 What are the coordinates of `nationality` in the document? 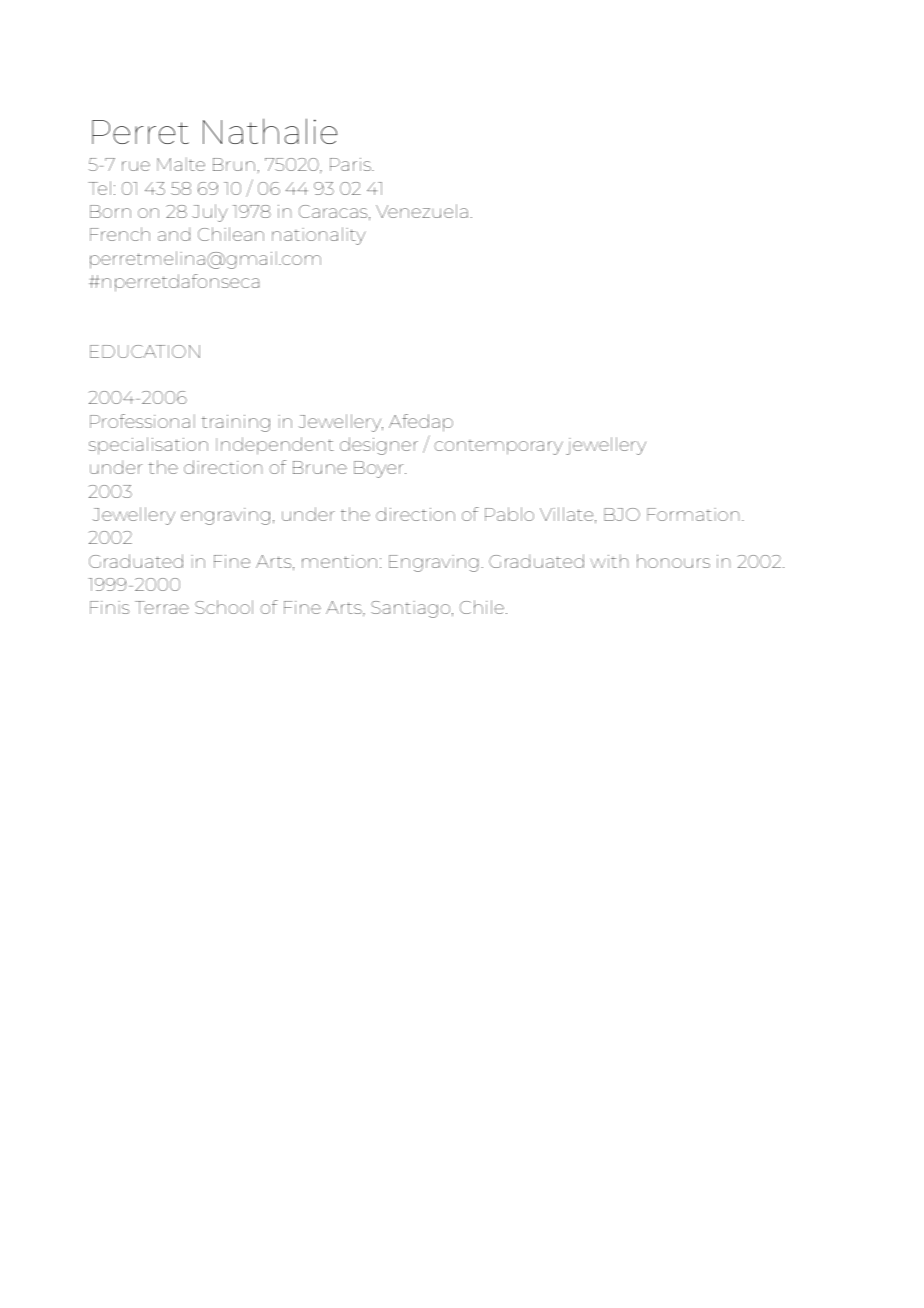 It's located at (319, 236).
